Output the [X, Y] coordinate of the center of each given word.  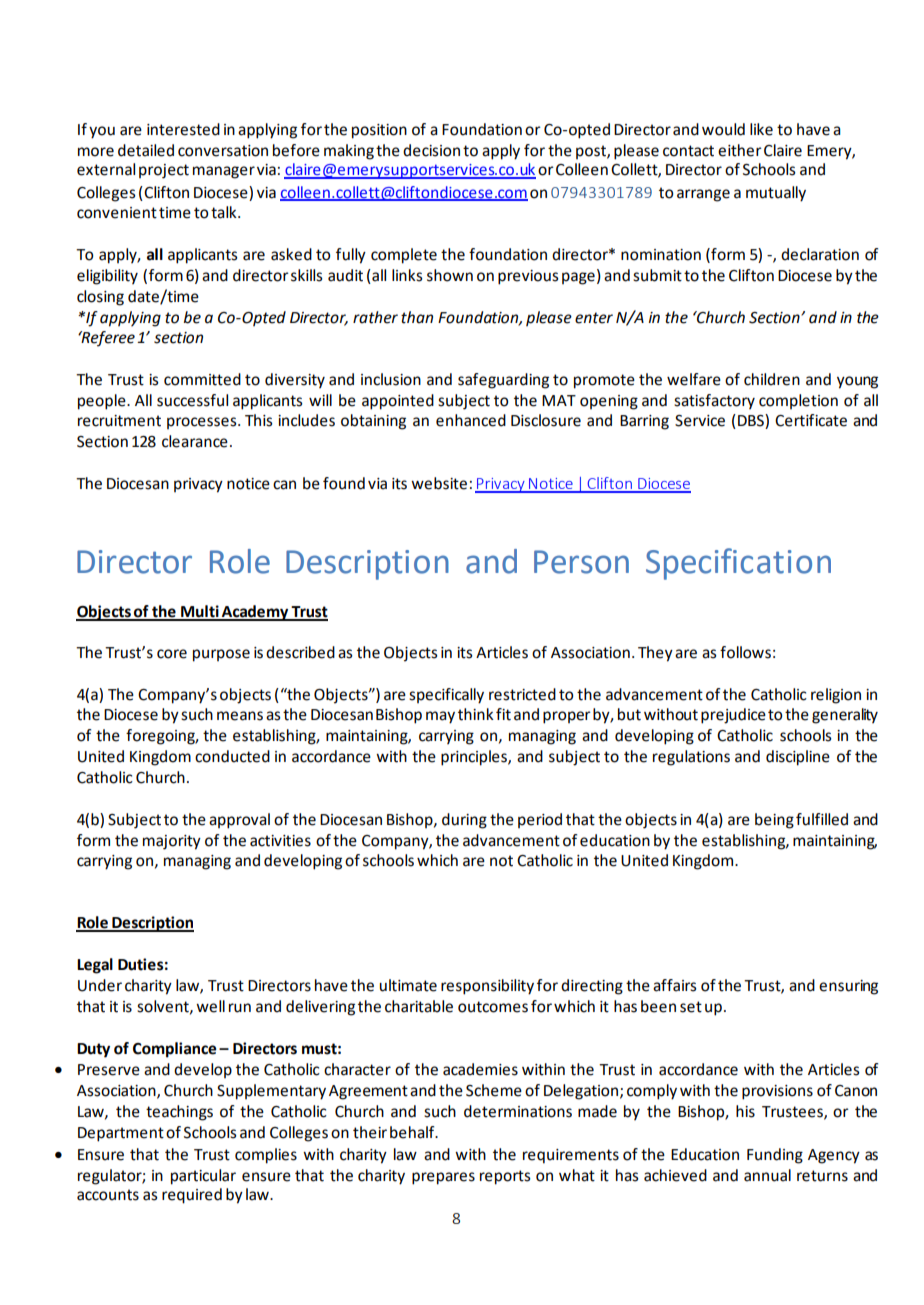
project [164, 171]
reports [505, 1177]
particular [203, 1177]
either [740, 150]
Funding [775, 1156]
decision [431, 150]
